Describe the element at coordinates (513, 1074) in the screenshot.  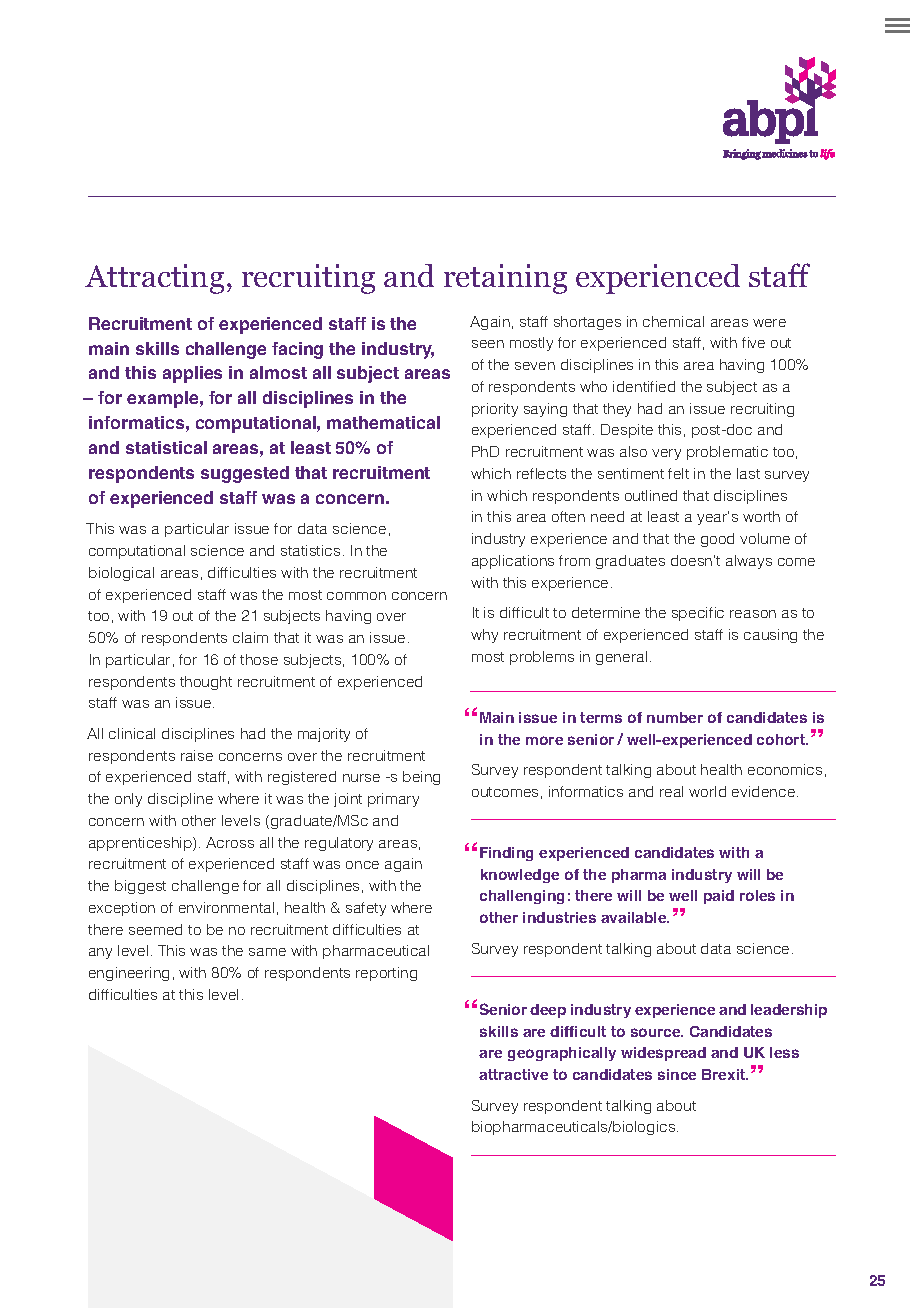
I see `attractive` at that location.
